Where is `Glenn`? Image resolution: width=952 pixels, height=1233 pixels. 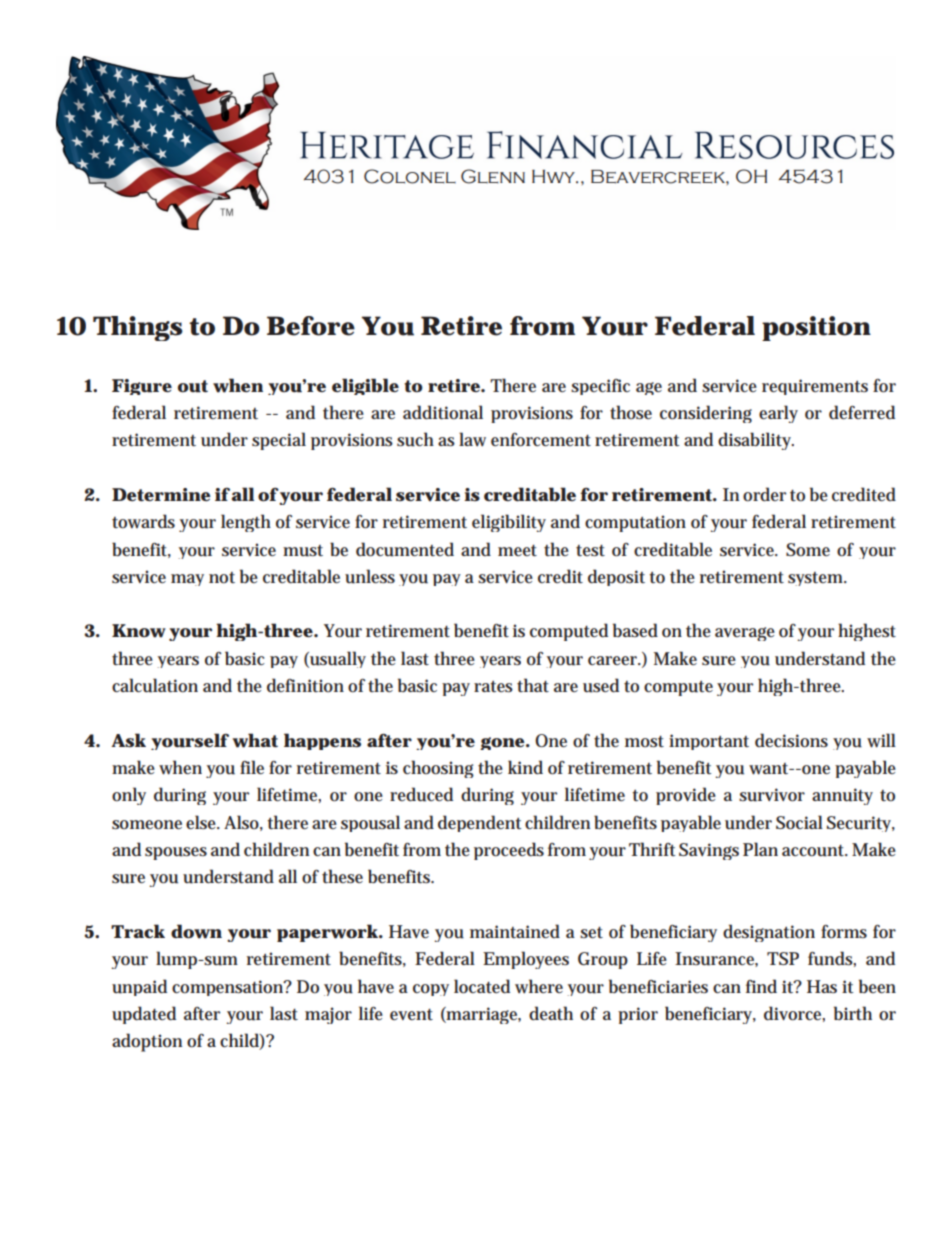
Glenn is located at coordinates (493, 176).
